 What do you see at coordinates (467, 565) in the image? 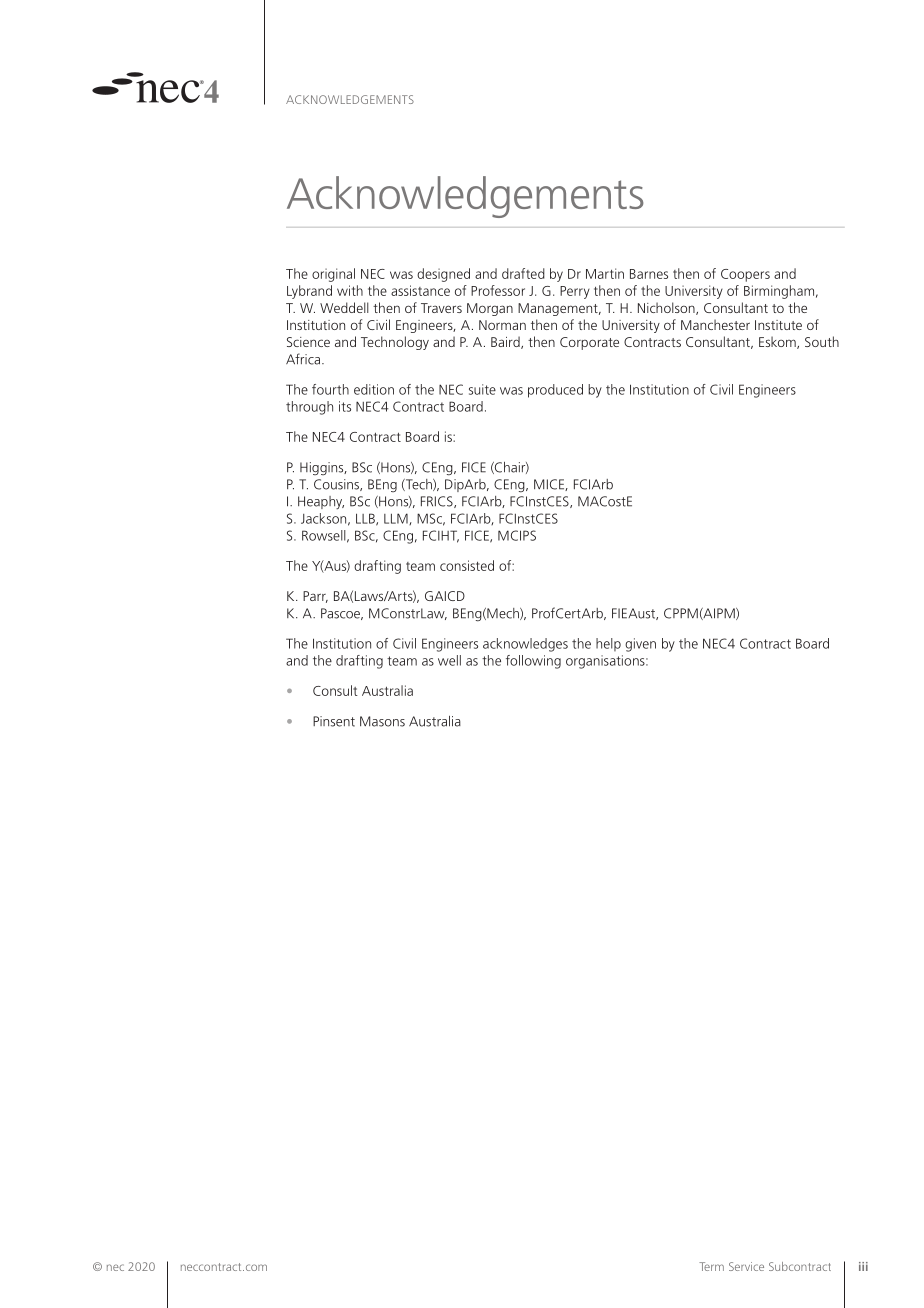
I see `consisted` at bounding box center [467, 565].
